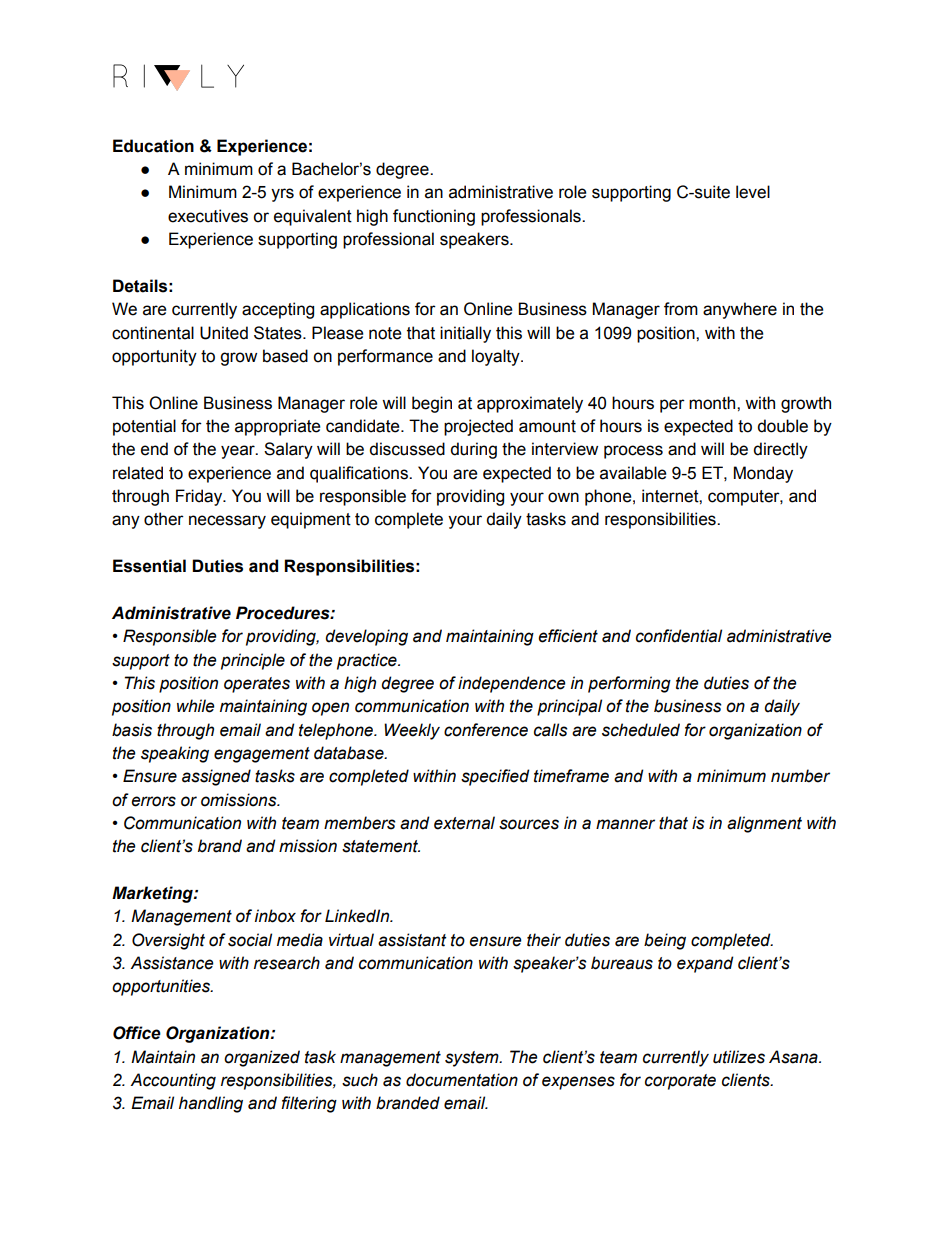  What do you see at coordinates (434, 217) in the screenshot?
I see `functioning` at bounding box center [434, 217].
